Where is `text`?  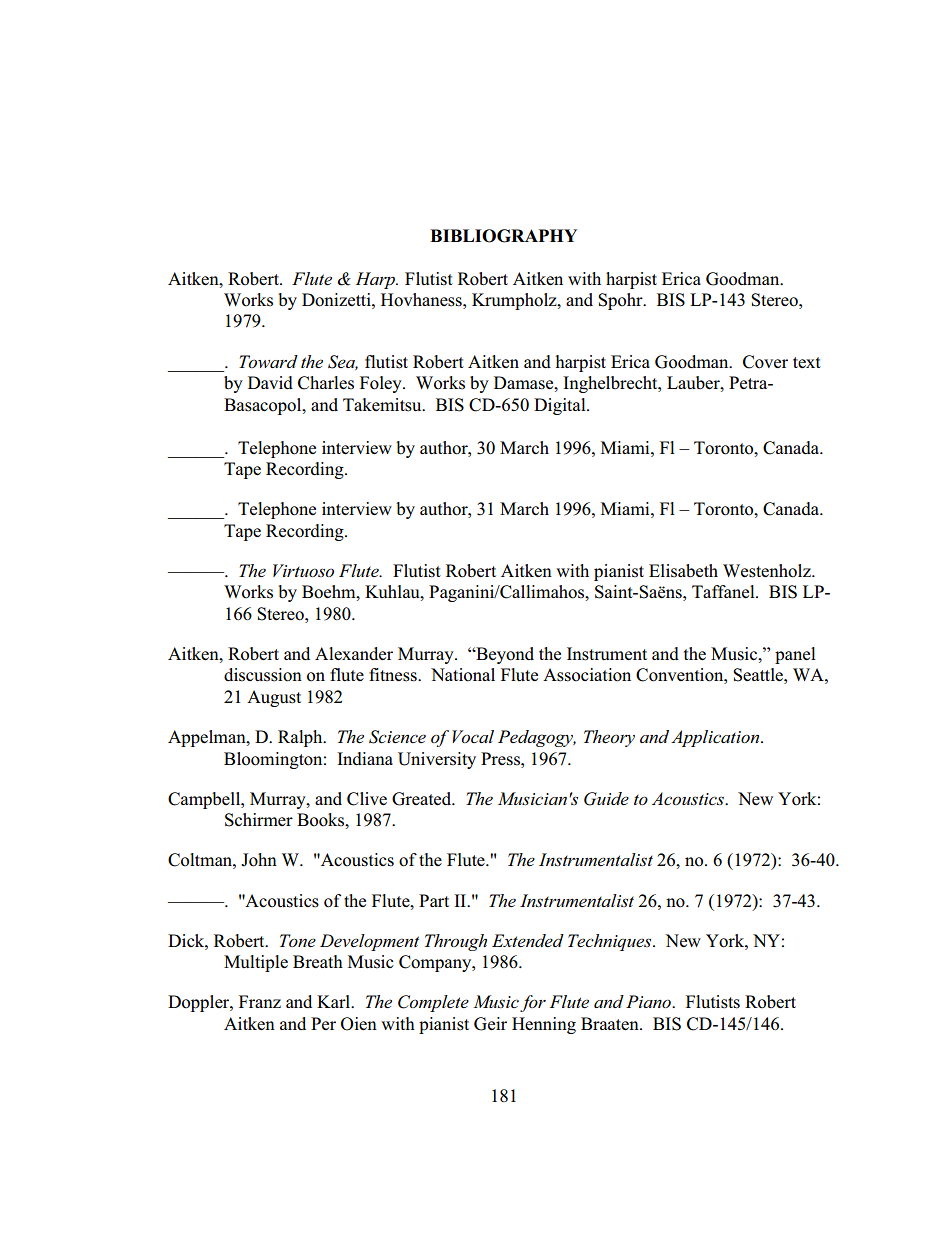 text is located at coordinates (807, 362).
